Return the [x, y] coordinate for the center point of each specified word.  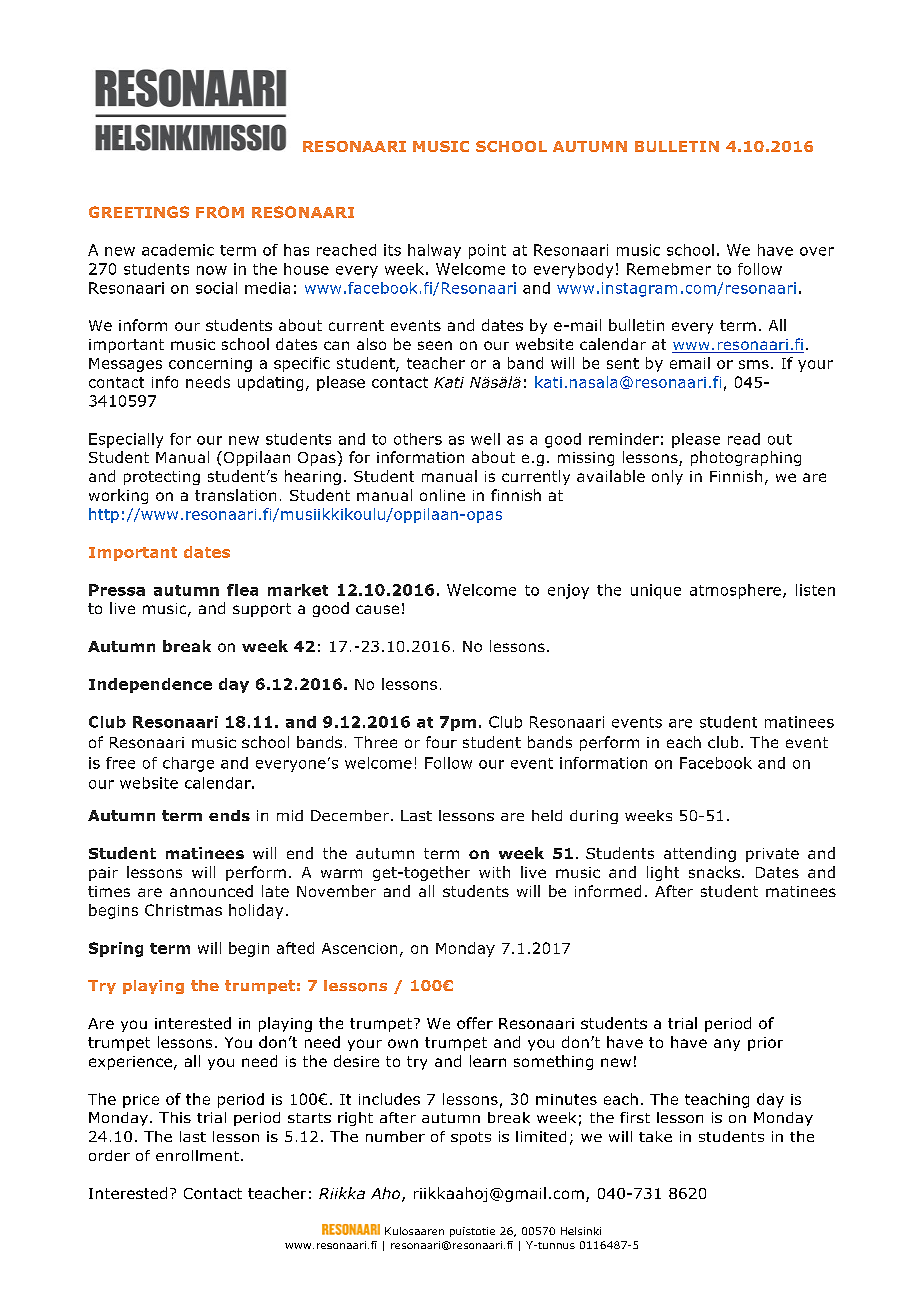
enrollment [197, 1155]
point [487, 251]
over [817, 251]
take [655, 1136]
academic [178, 250]
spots [471, 1138]
